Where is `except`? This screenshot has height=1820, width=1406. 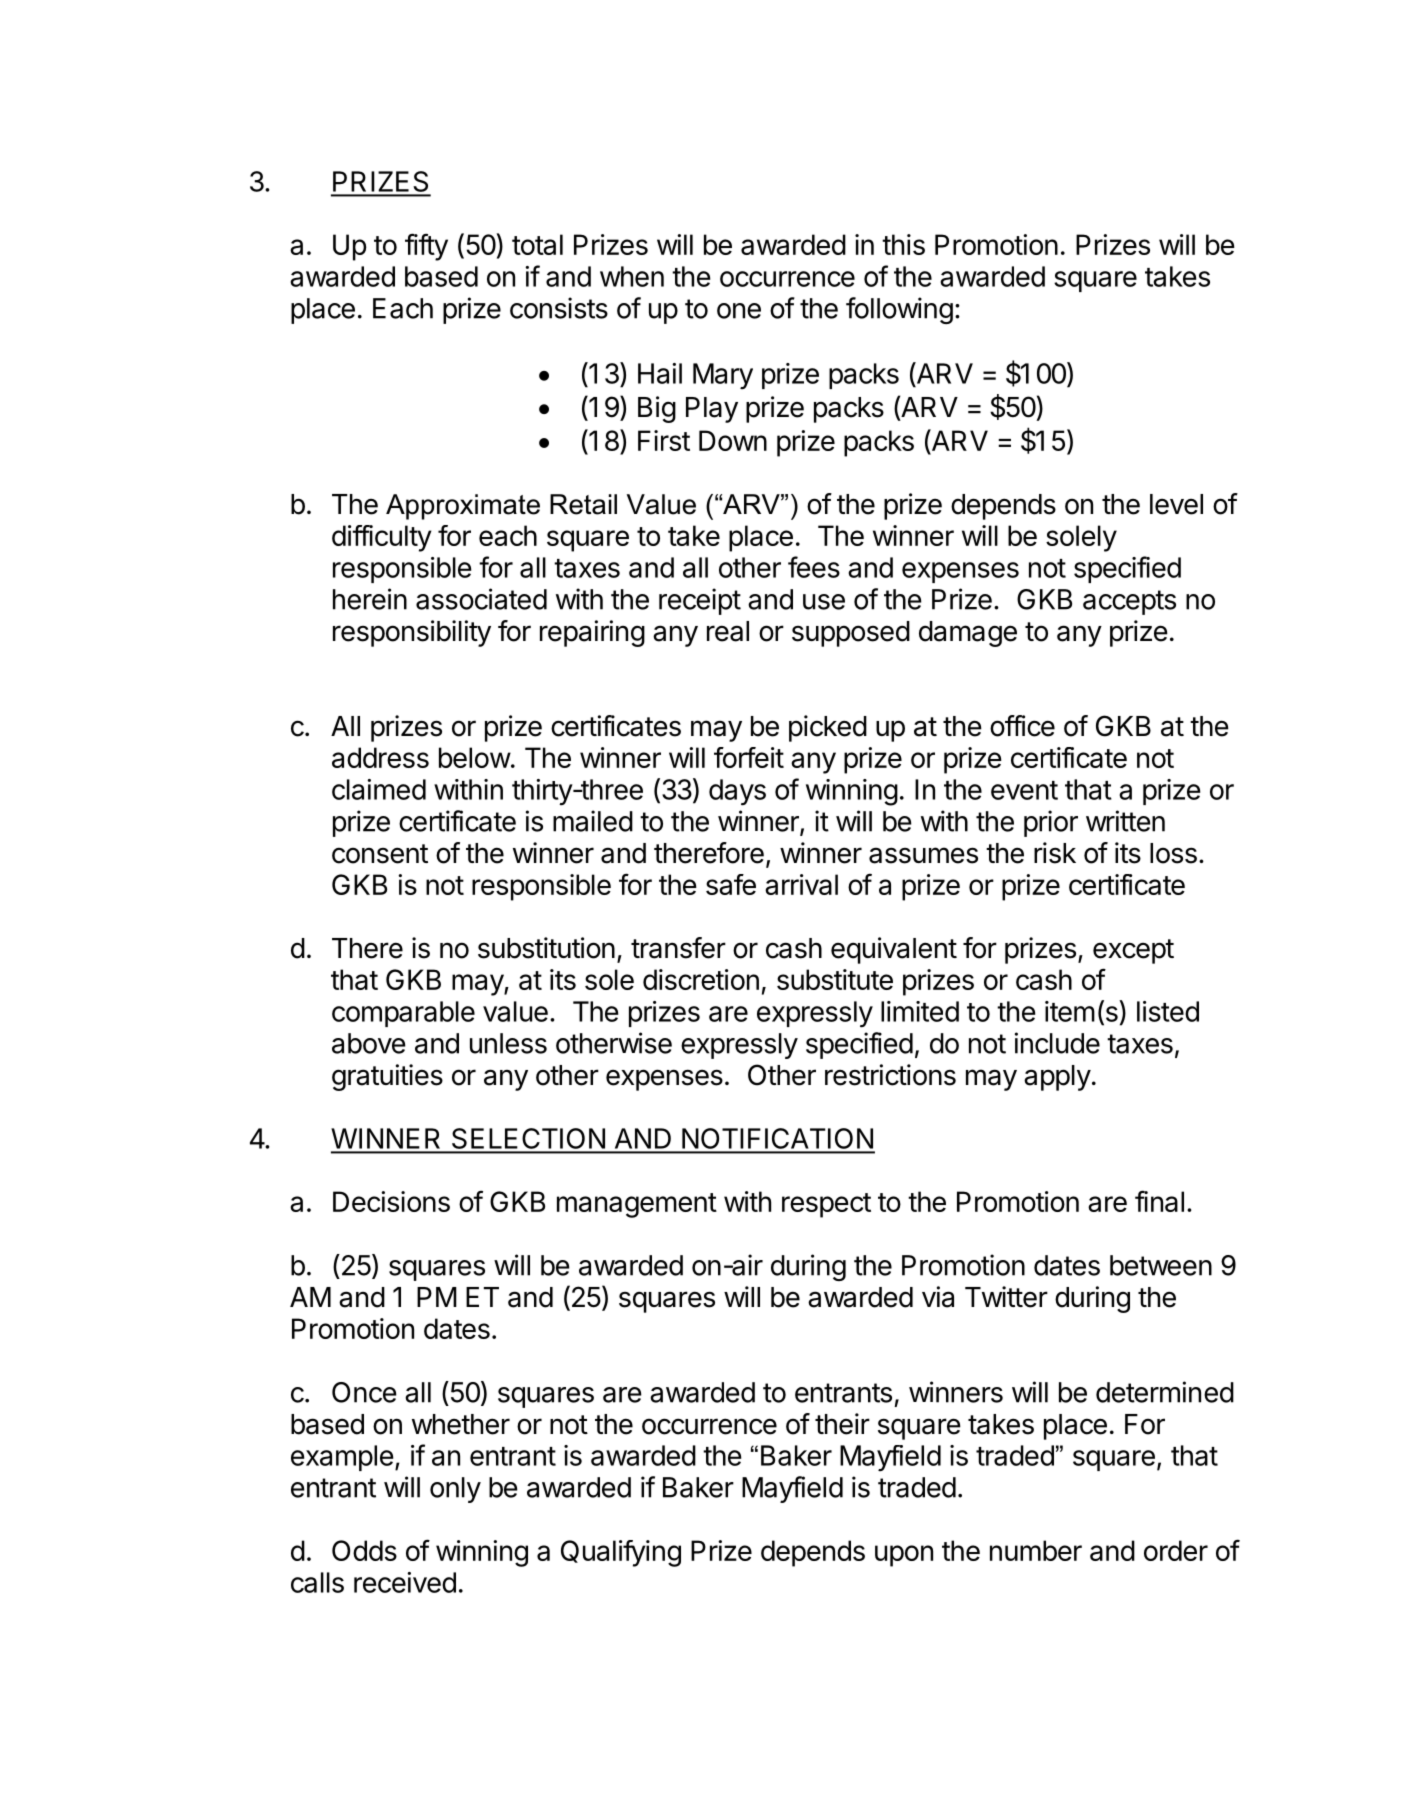
except is located at coordinates (1133, 951).
